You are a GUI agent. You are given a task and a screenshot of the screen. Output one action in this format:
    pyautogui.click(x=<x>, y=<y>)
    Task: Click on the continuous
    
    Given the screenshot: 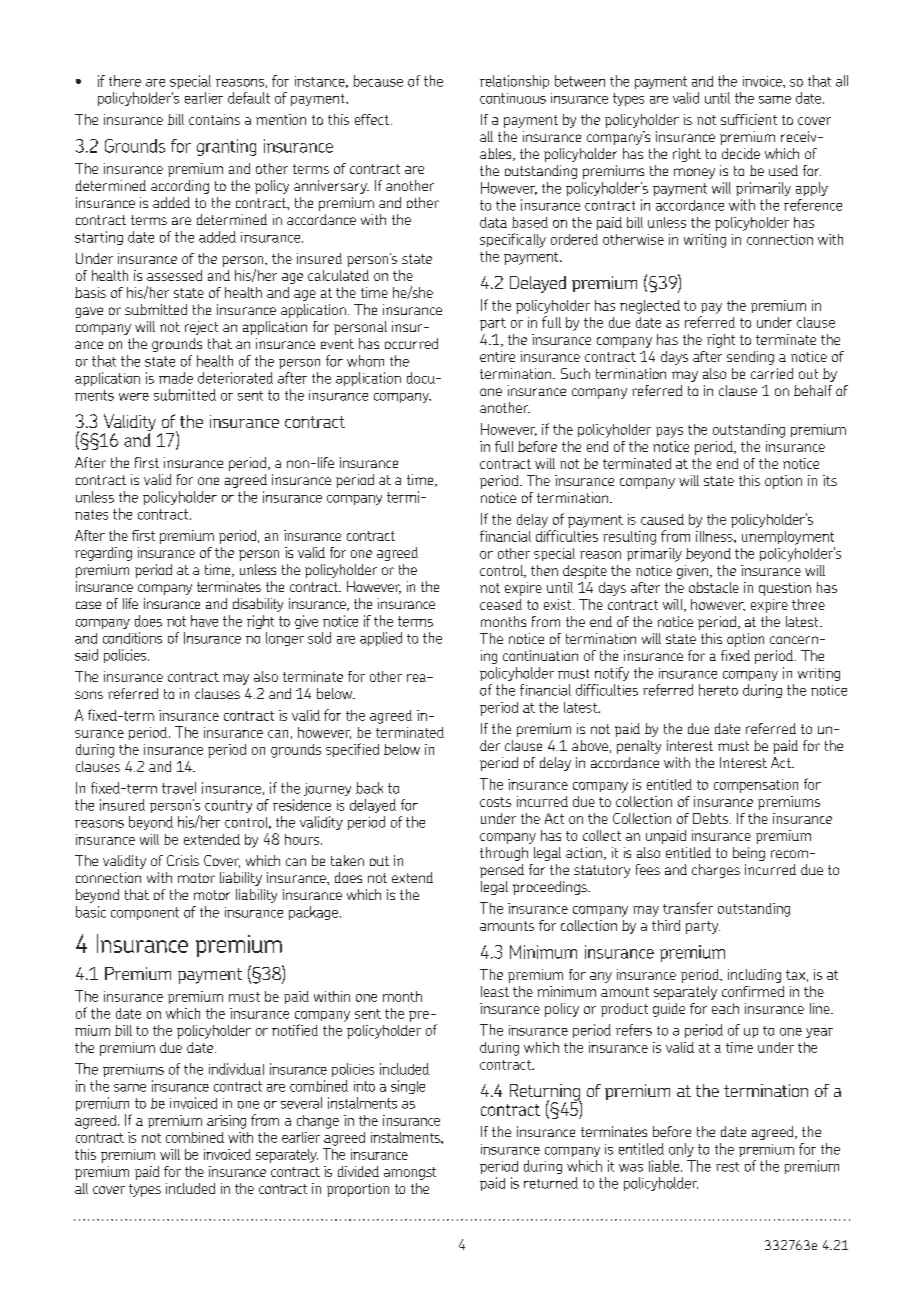 What is the action you would take?
    pyautogui.click(x=513, y=98)
